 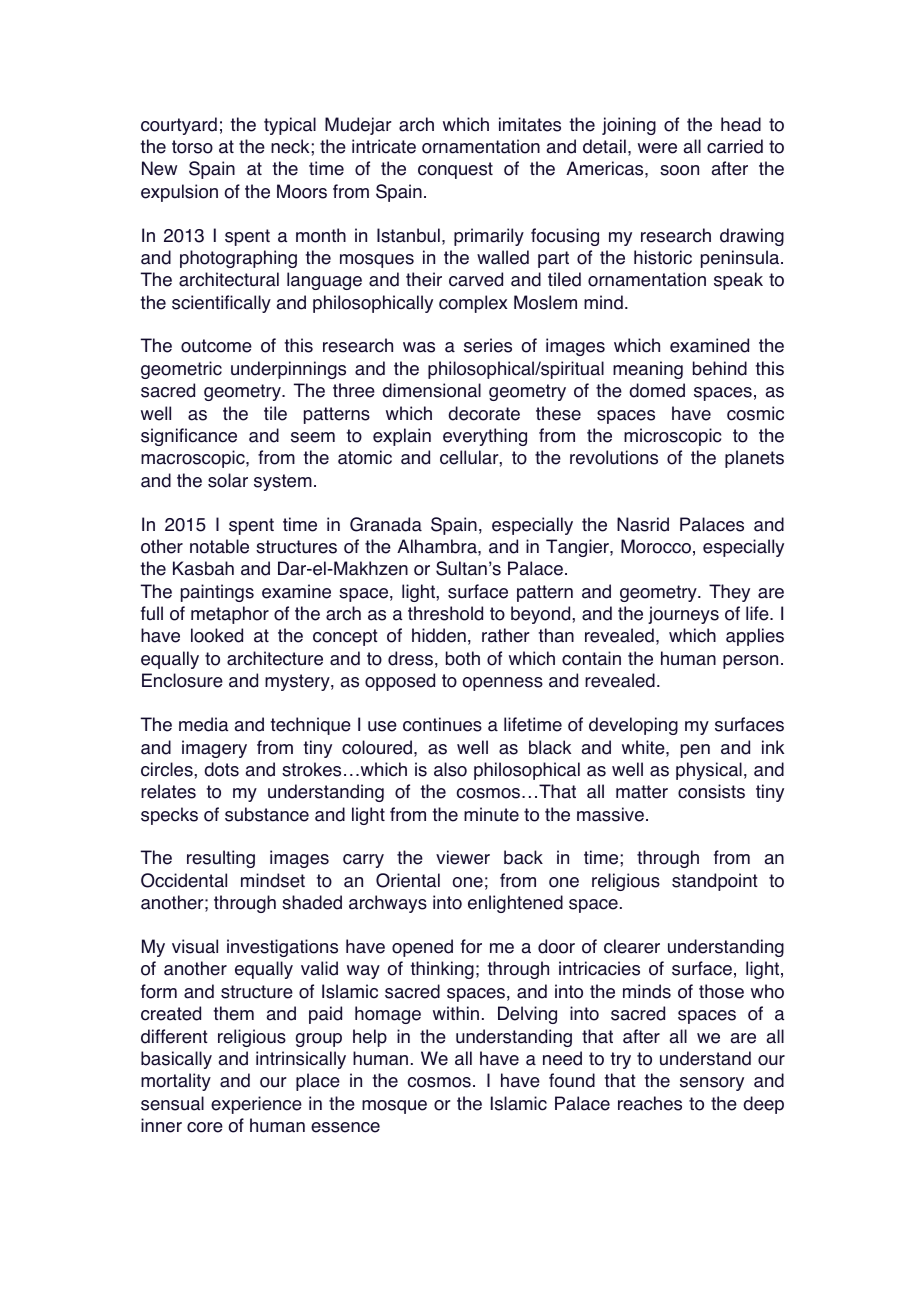 What do you see at coordinates (455, 170) in the screenshot?
I see `conquest` at bounding box center [455, 170].
